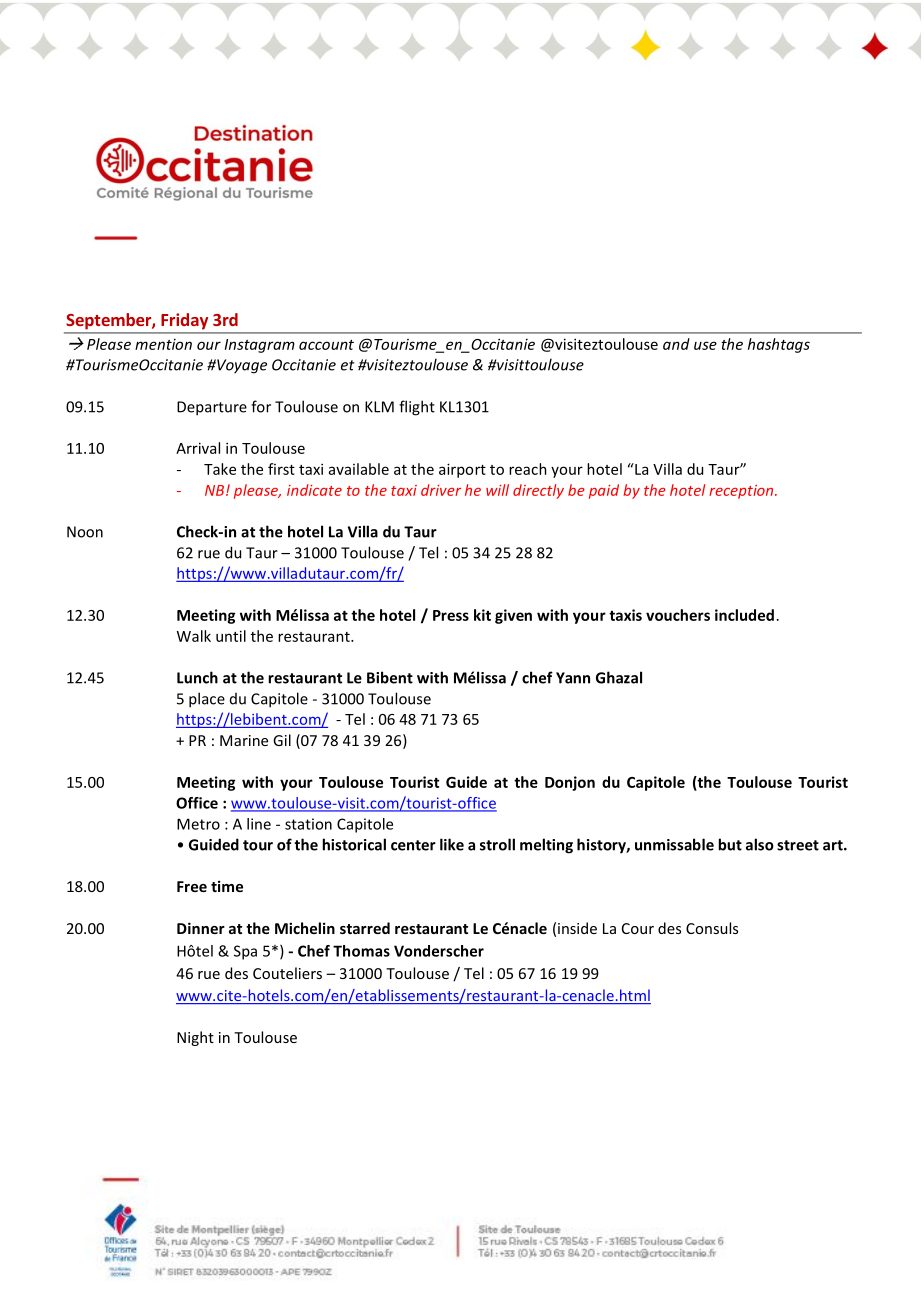  I want to click on mention, so click(163, 344).
